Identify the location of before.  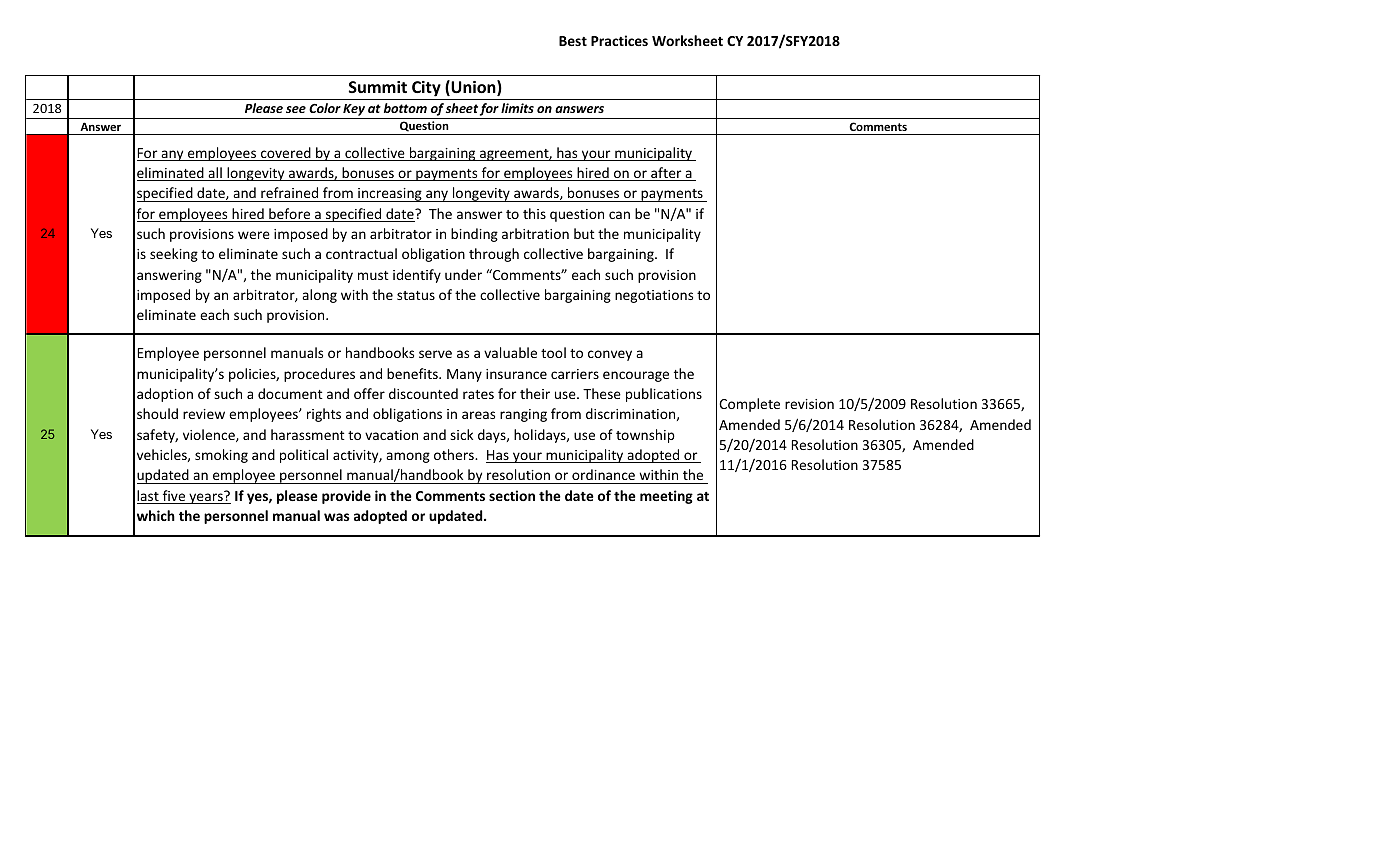
(290, 215).
